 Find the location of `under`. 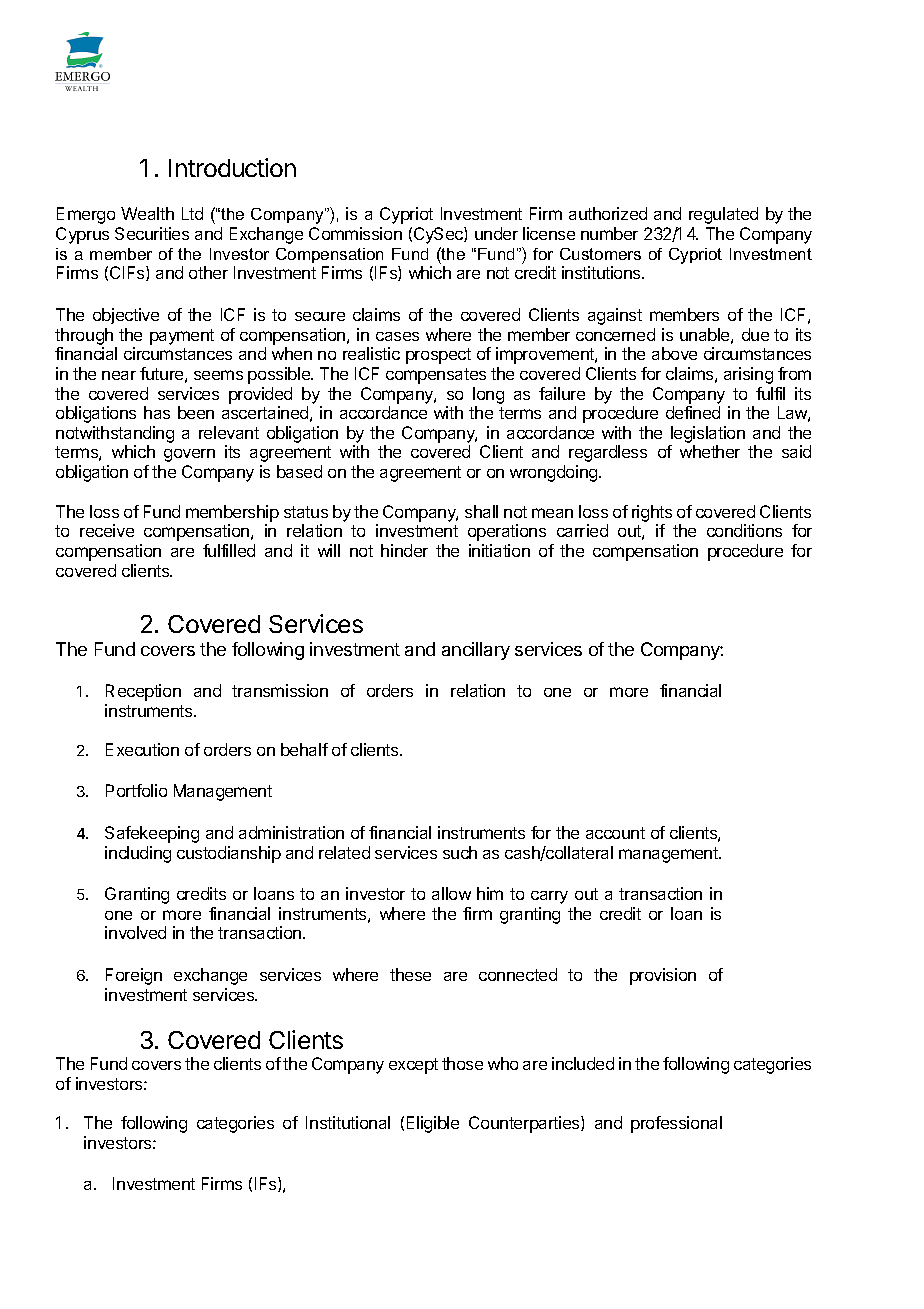

under is located at coordinates (496, 233).
